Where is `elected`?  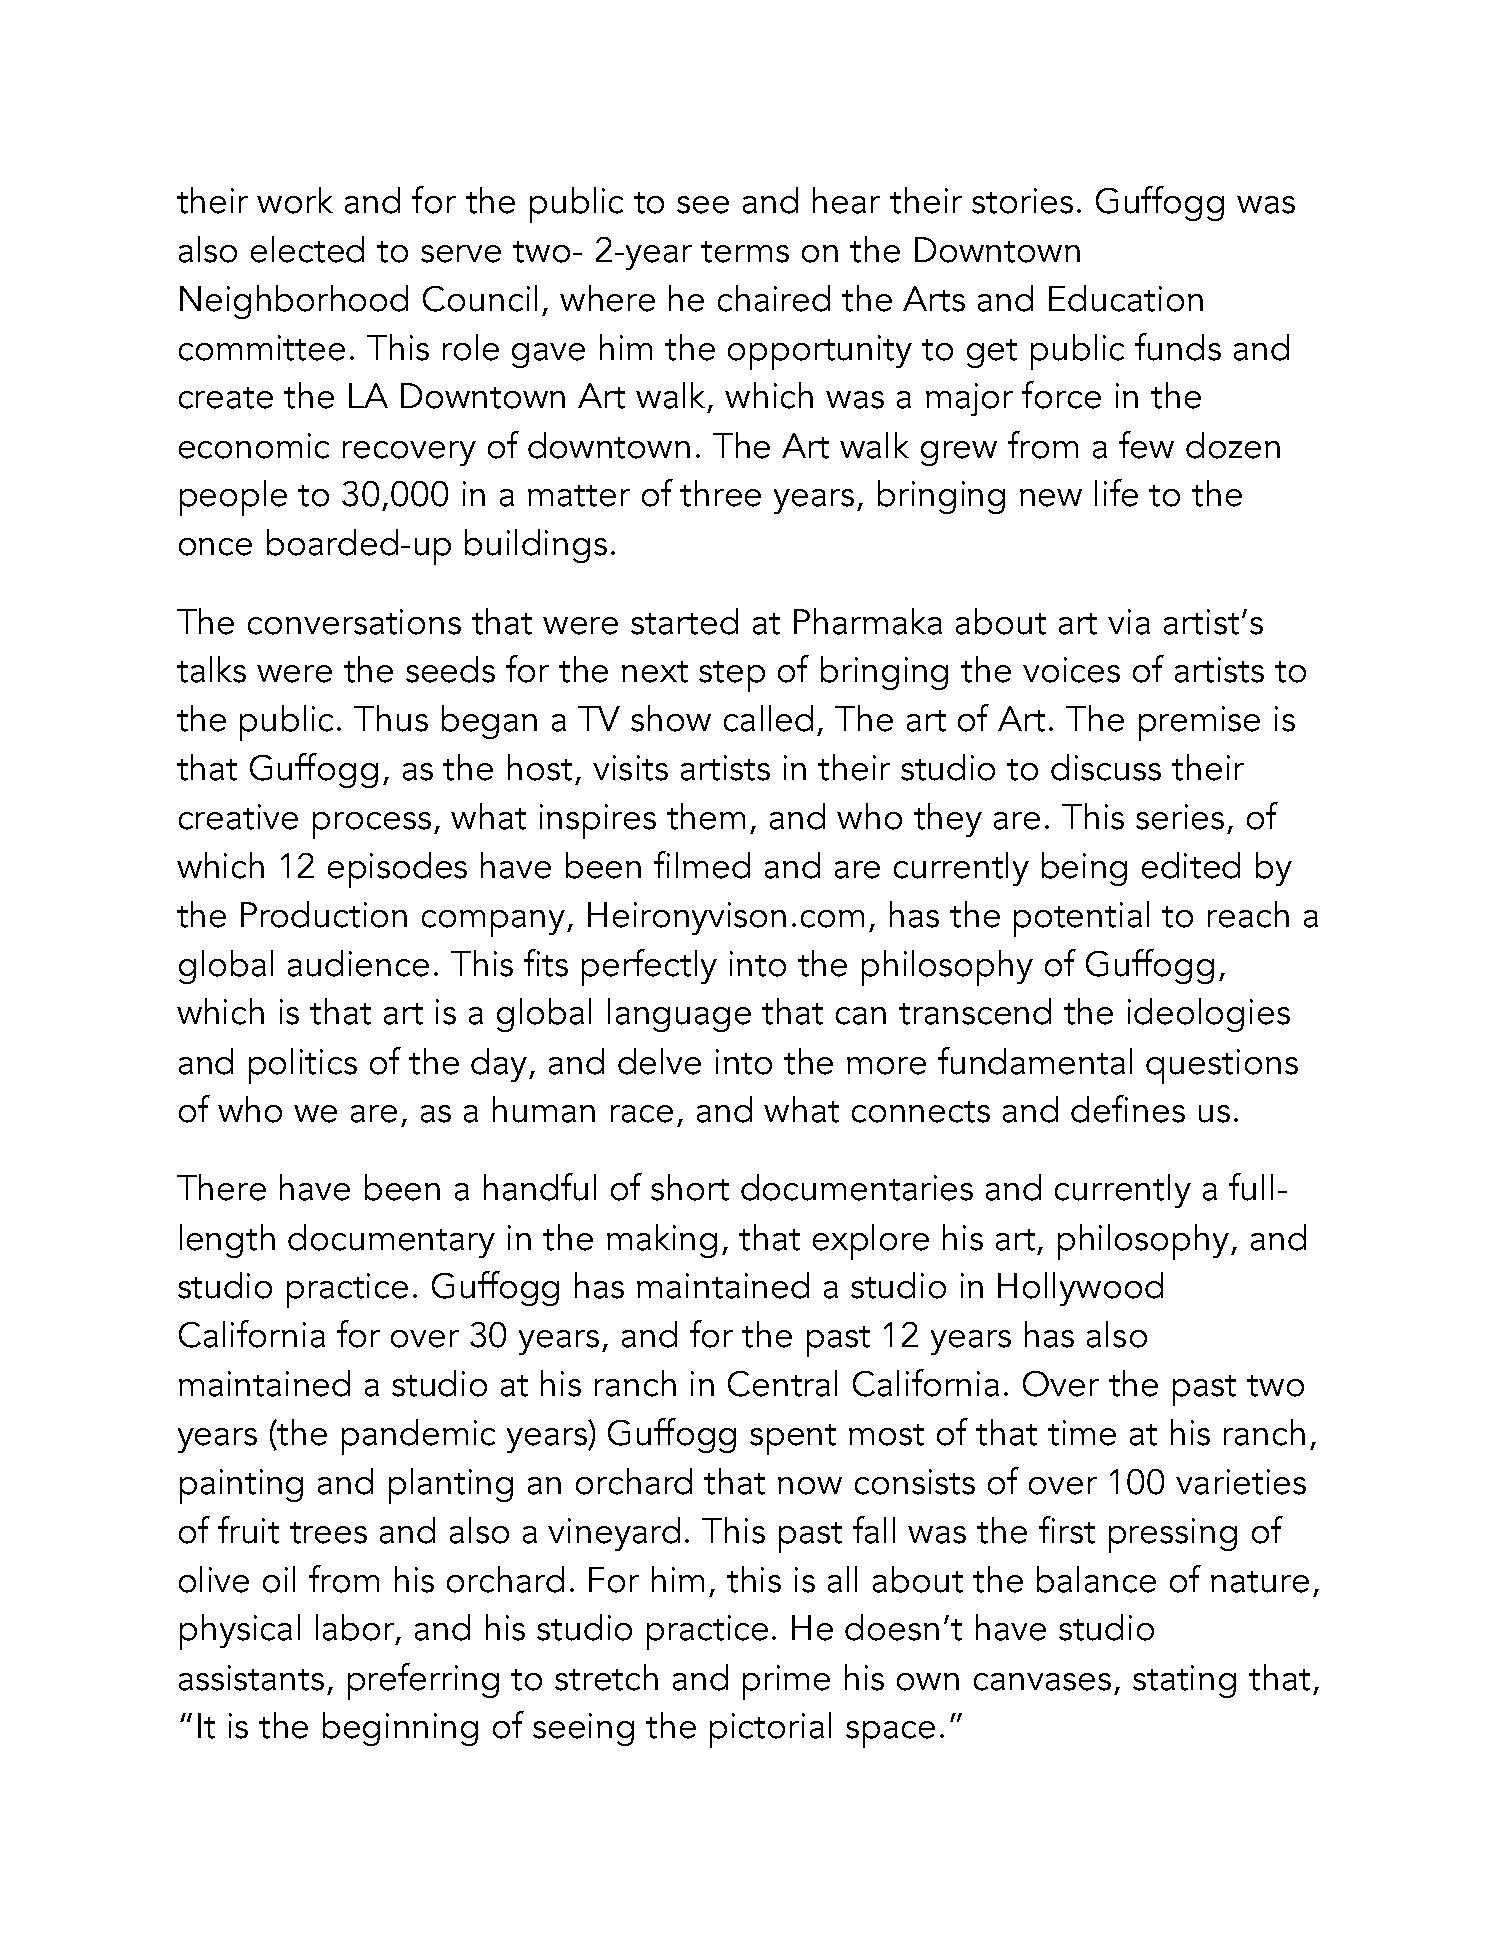
elected is located at coordinates (307, 249).
